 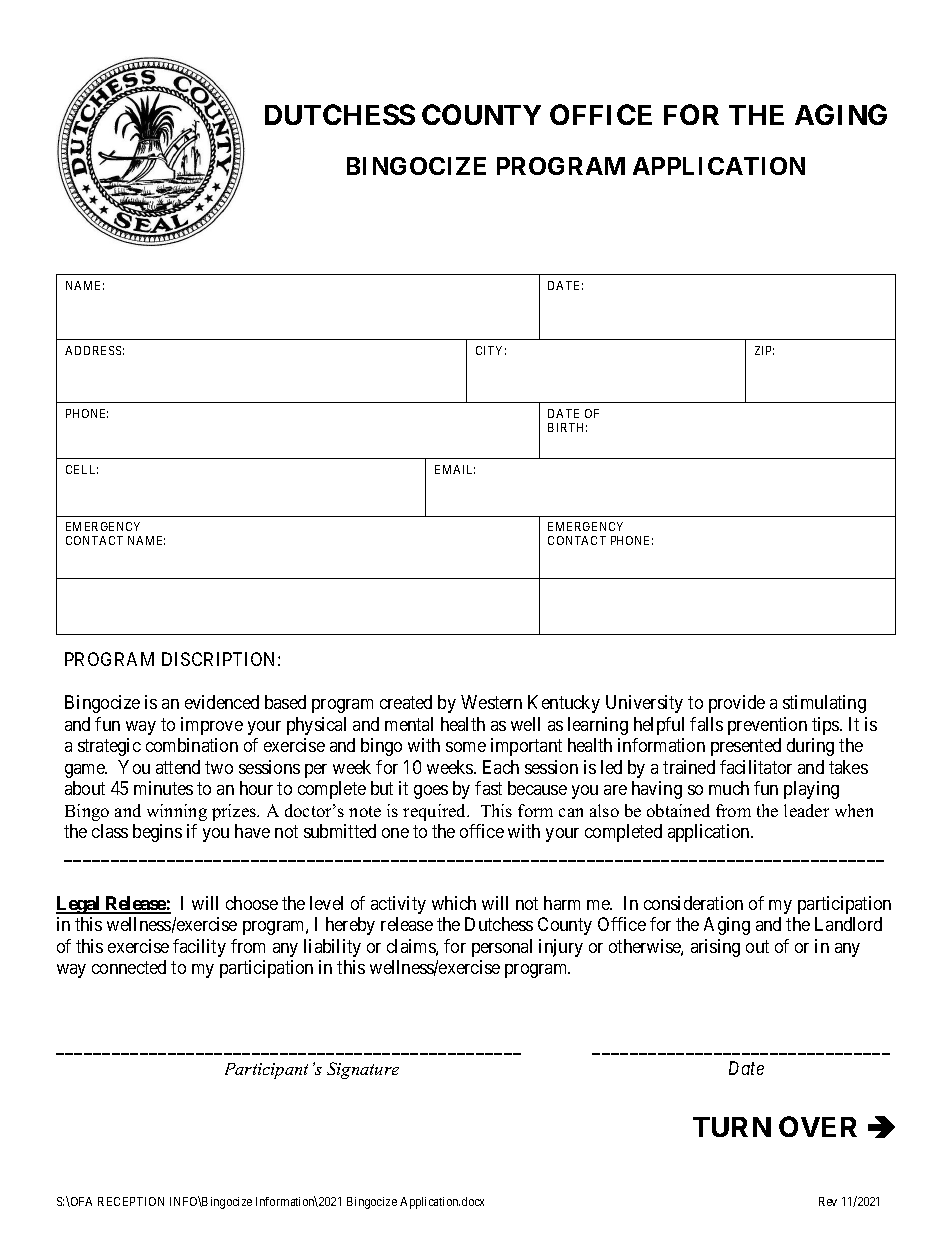 I want to click on fast, so click(x=488, y=788).
